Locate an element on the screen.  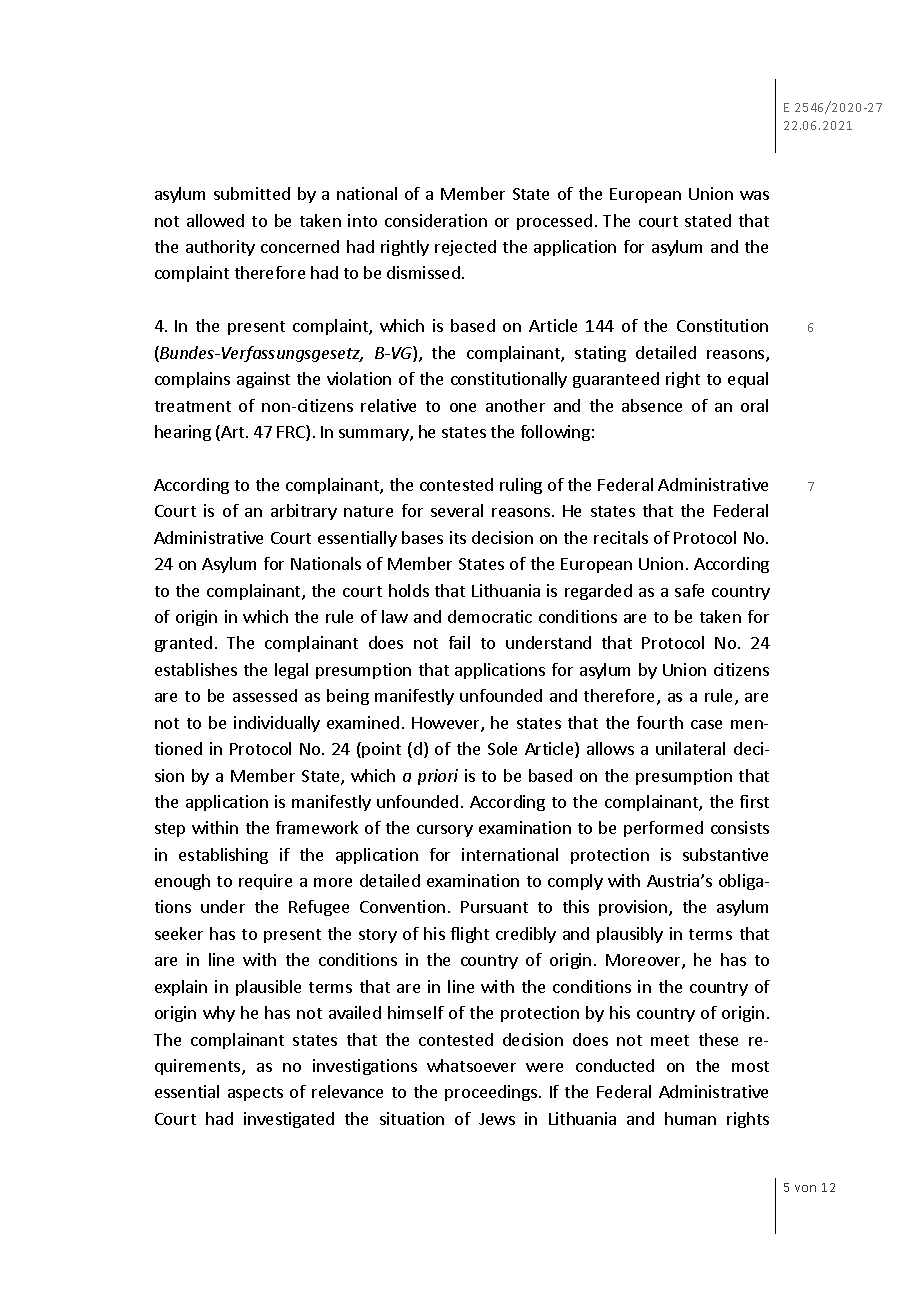
require is located at coordinates (265, 882).
